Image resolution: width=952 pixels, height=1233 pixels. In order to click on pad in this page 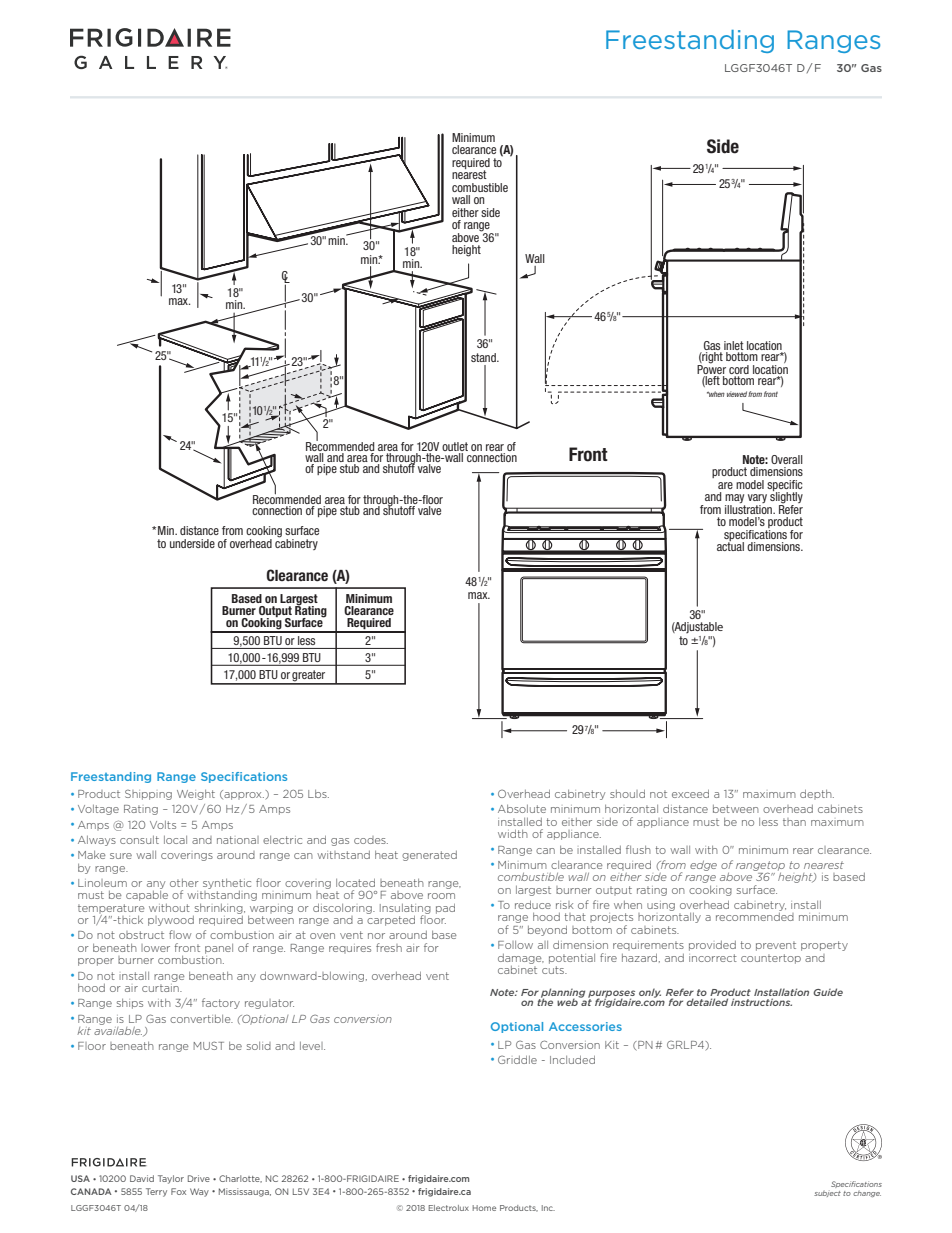, I will do `click(445, 909)`.
